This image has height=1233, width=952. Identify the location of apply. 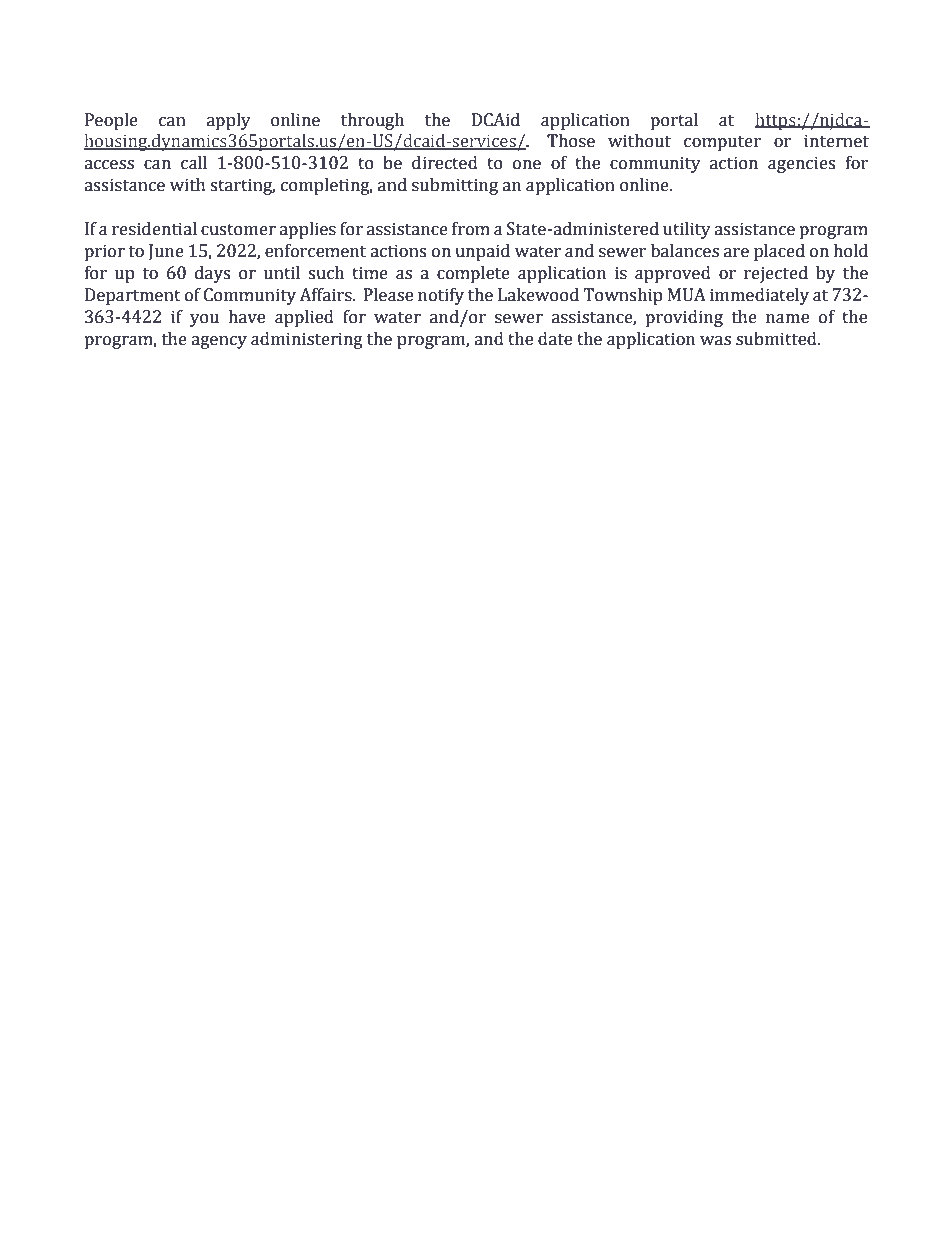
(229, 121).
